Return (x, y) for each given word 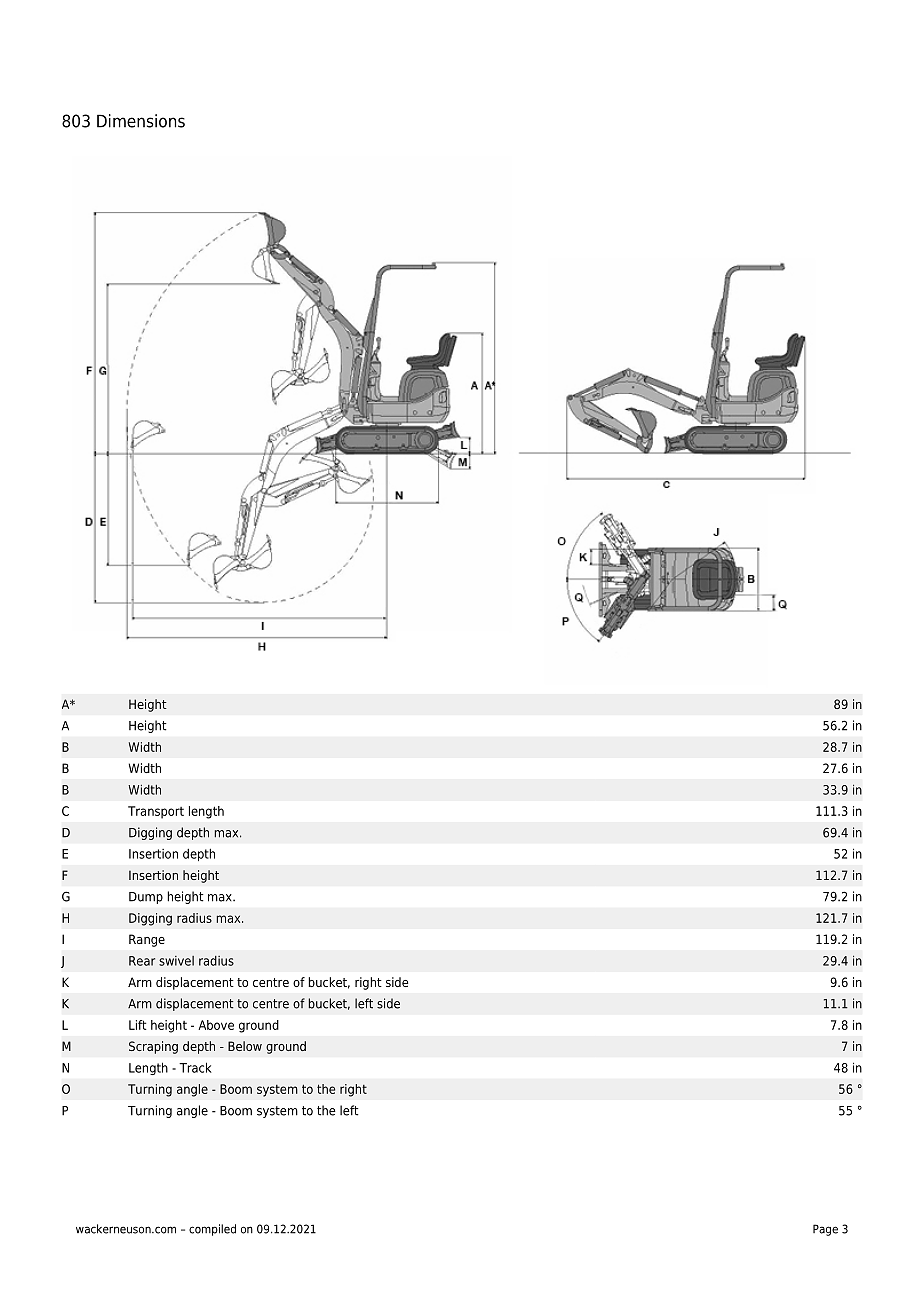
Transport (156, 812)
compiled (212, 1230)
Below (245, 1046)
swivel (176, 961)
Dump (146, 898)
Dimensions (141, 121)
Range (147, 940)
